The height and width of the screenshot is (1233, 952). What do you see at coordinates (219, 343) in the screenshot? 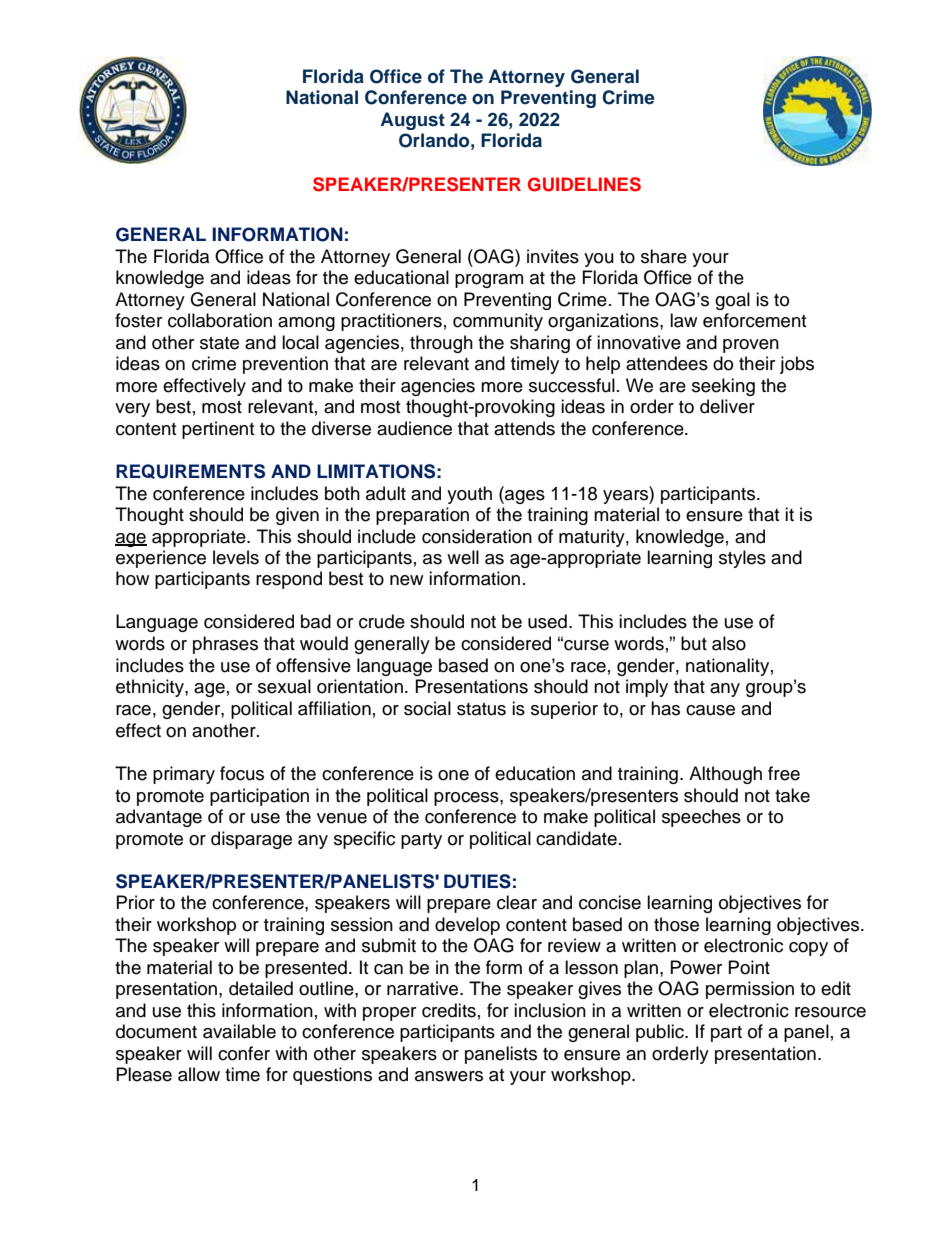
I see `state` at bounding box center [219, 343].
